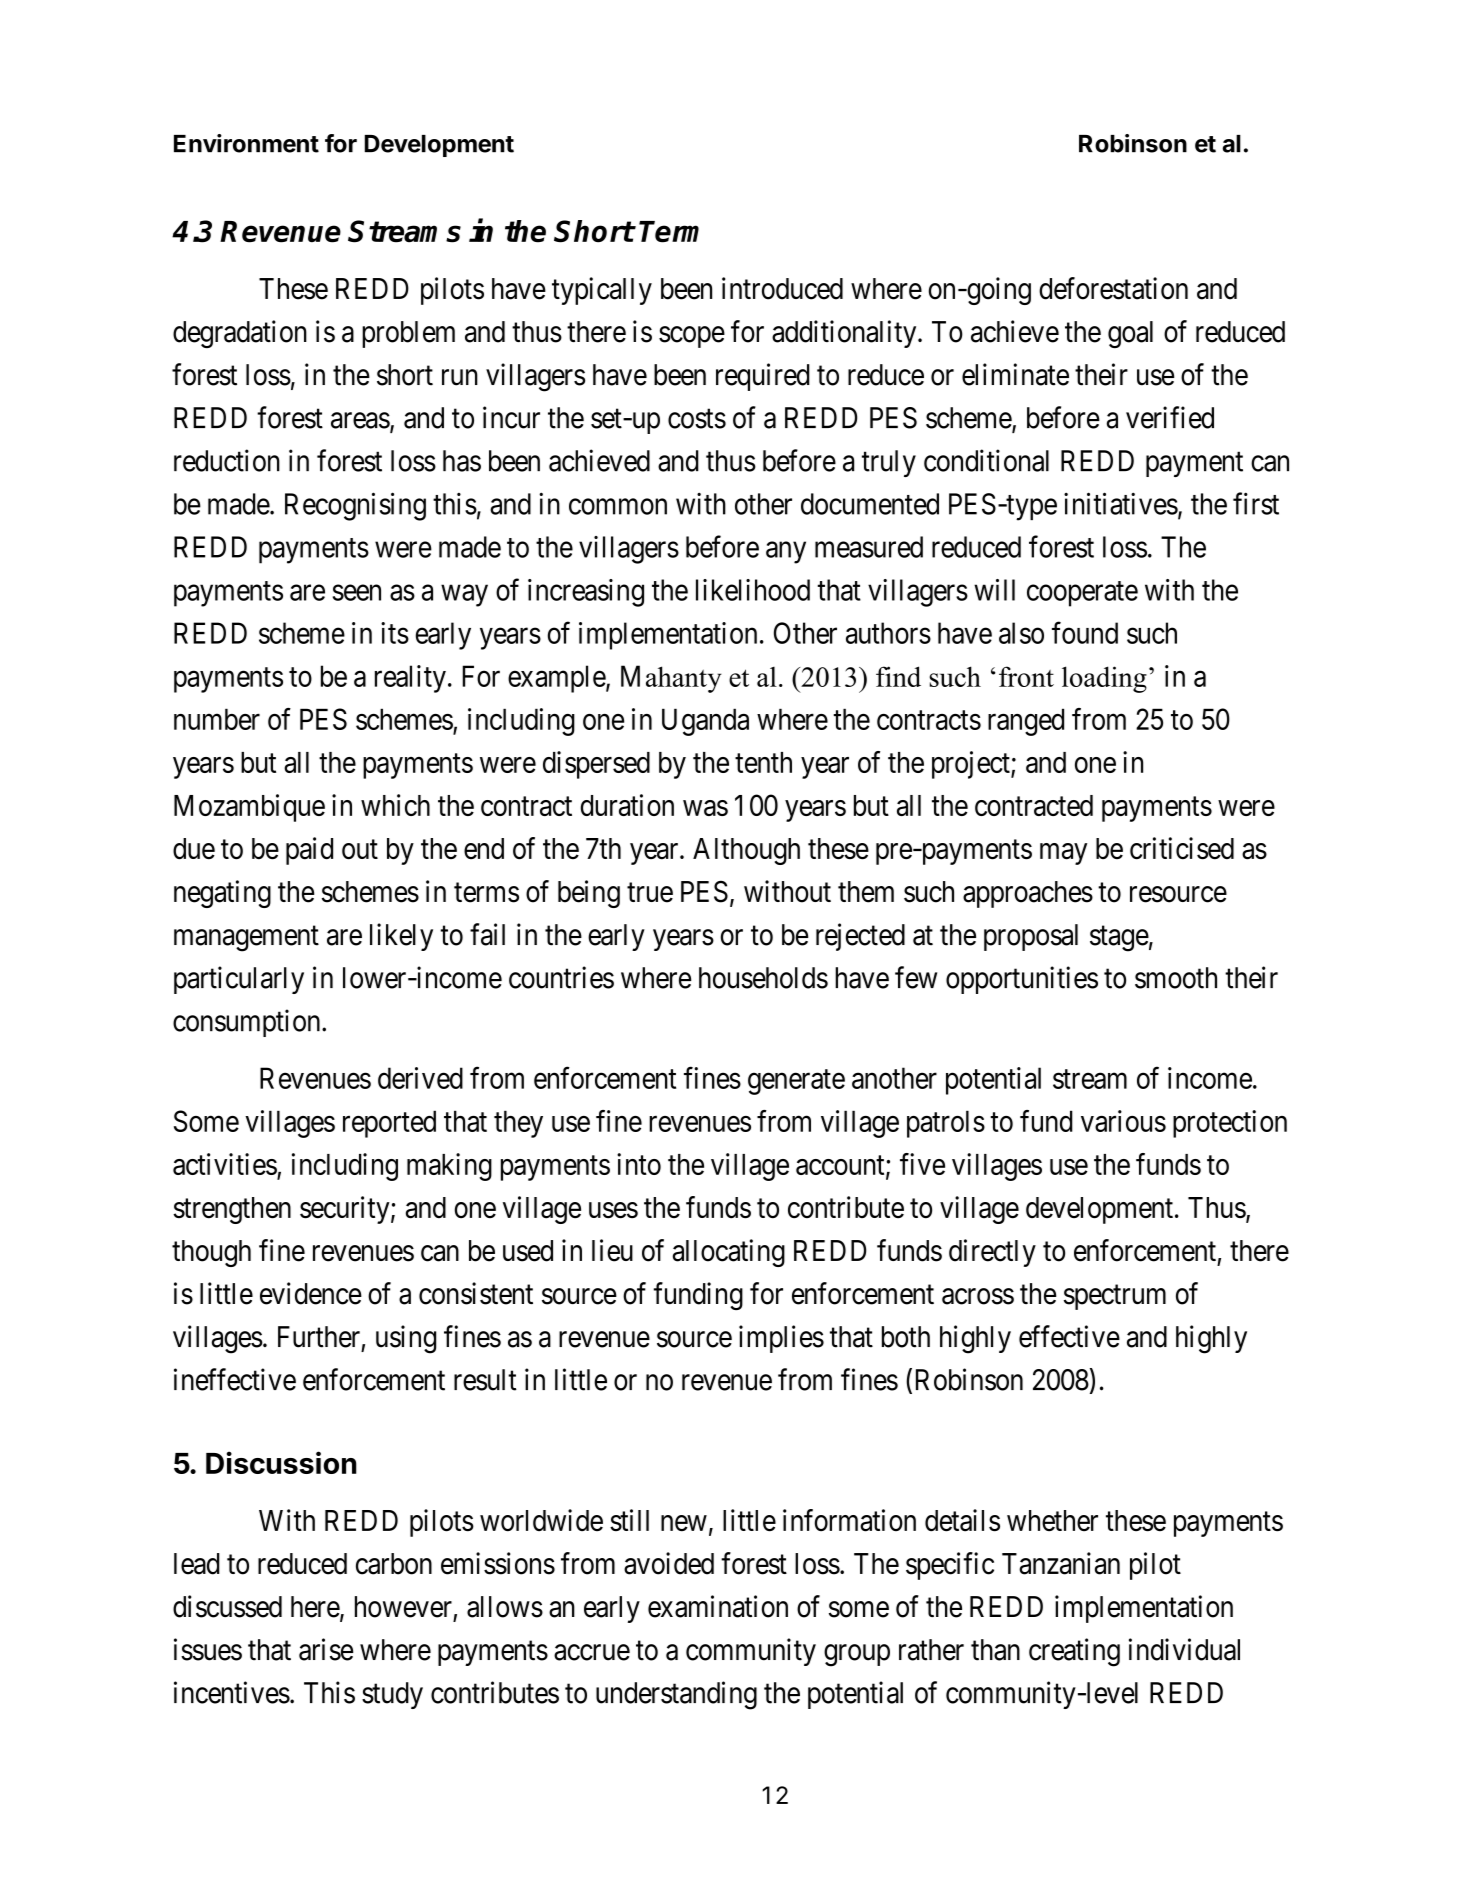 The width and height of the page is (1464, 1895). What do you see at coordinates (650, 893) in the page?
I see `true` at bounding box center [650, 893].
